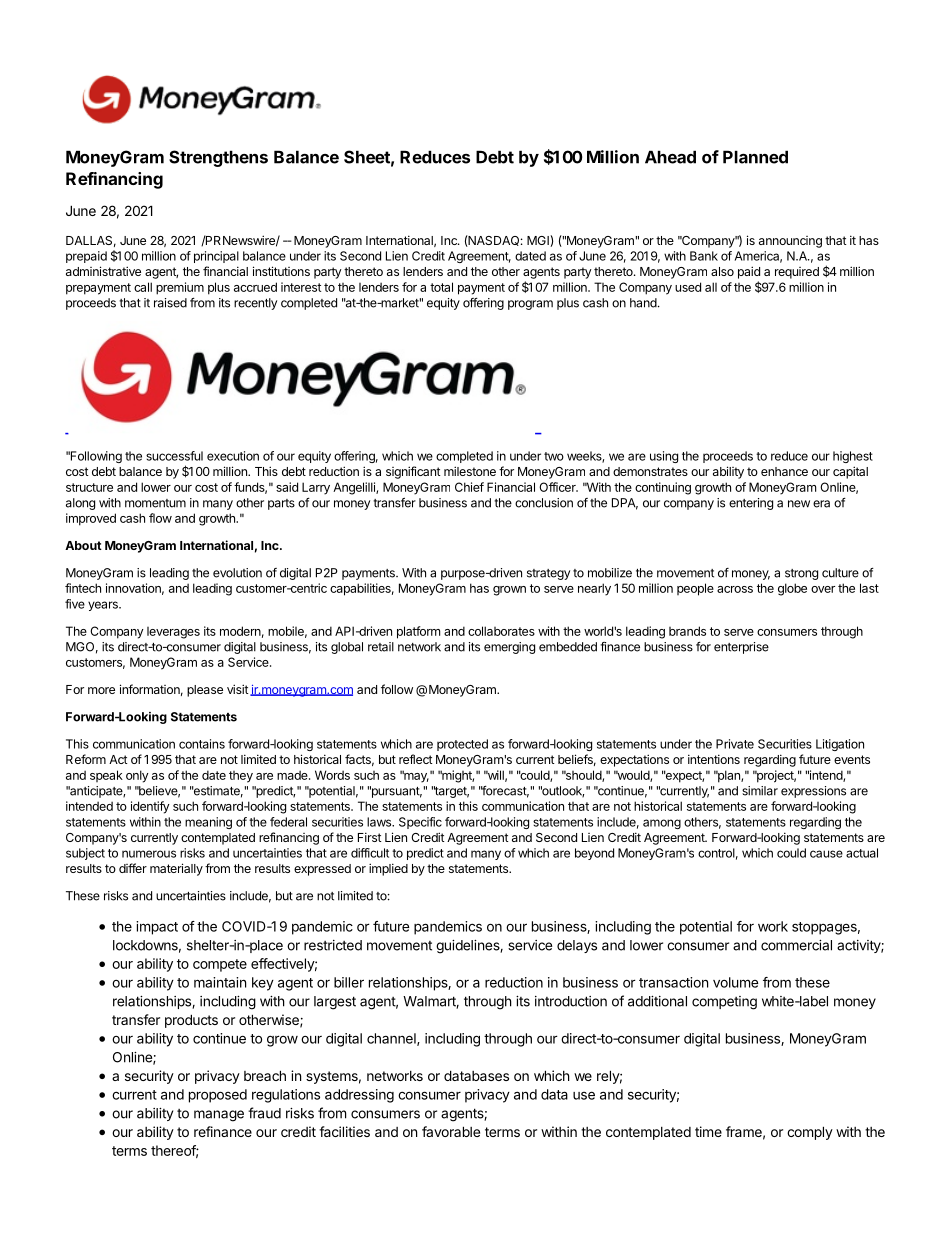  Describe the element at coordinates (548, 574) in the screenshot. I see `strategy` at that location.
